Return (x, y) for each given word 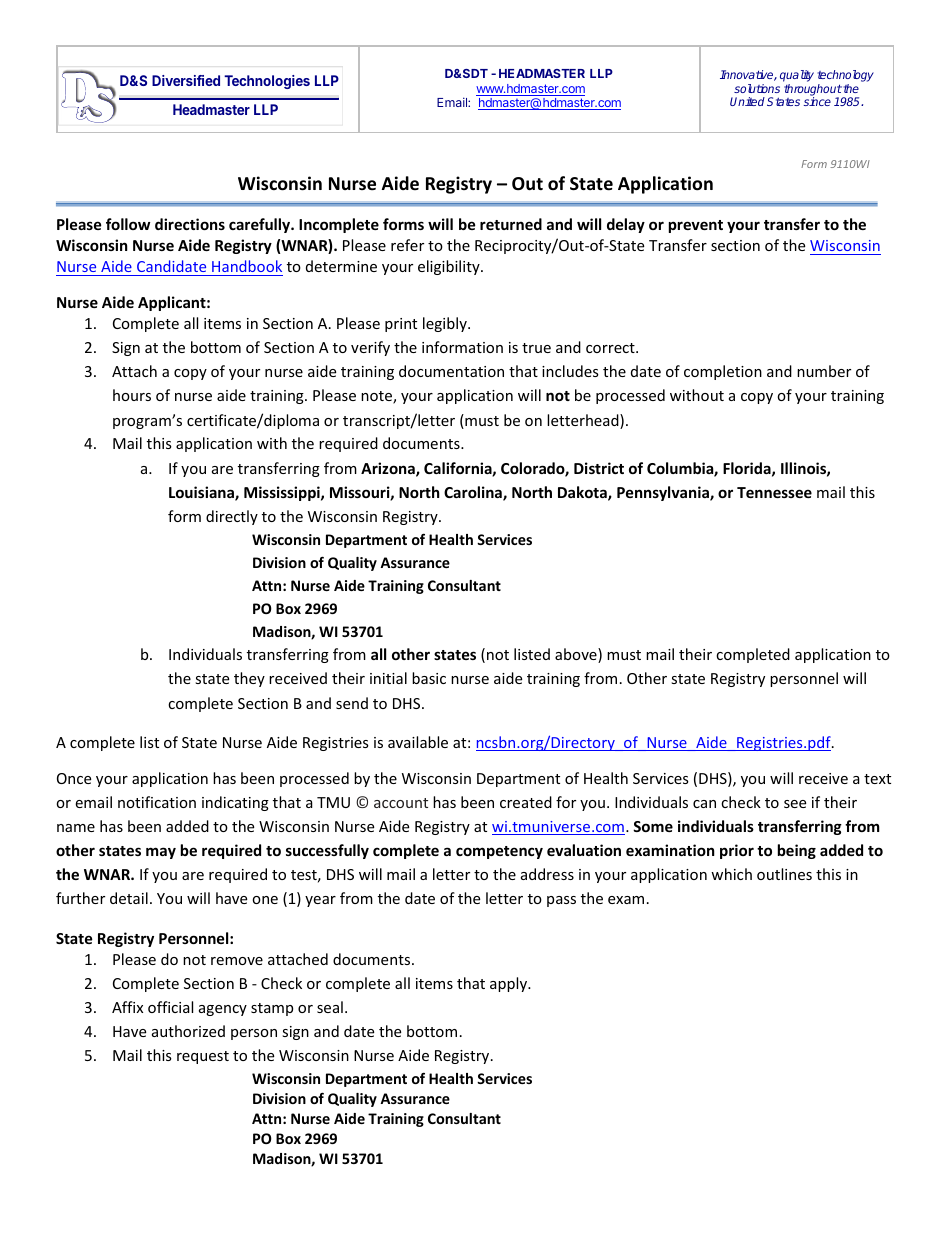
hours (132, 395)
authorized (188, 1031)
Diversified (186, 80)
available (418, 742)
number (824, 371)
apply (509, 984)
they (249, 679)
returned (511, 224)
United (747, 101)
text (877, 779)
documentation (451, 371)
